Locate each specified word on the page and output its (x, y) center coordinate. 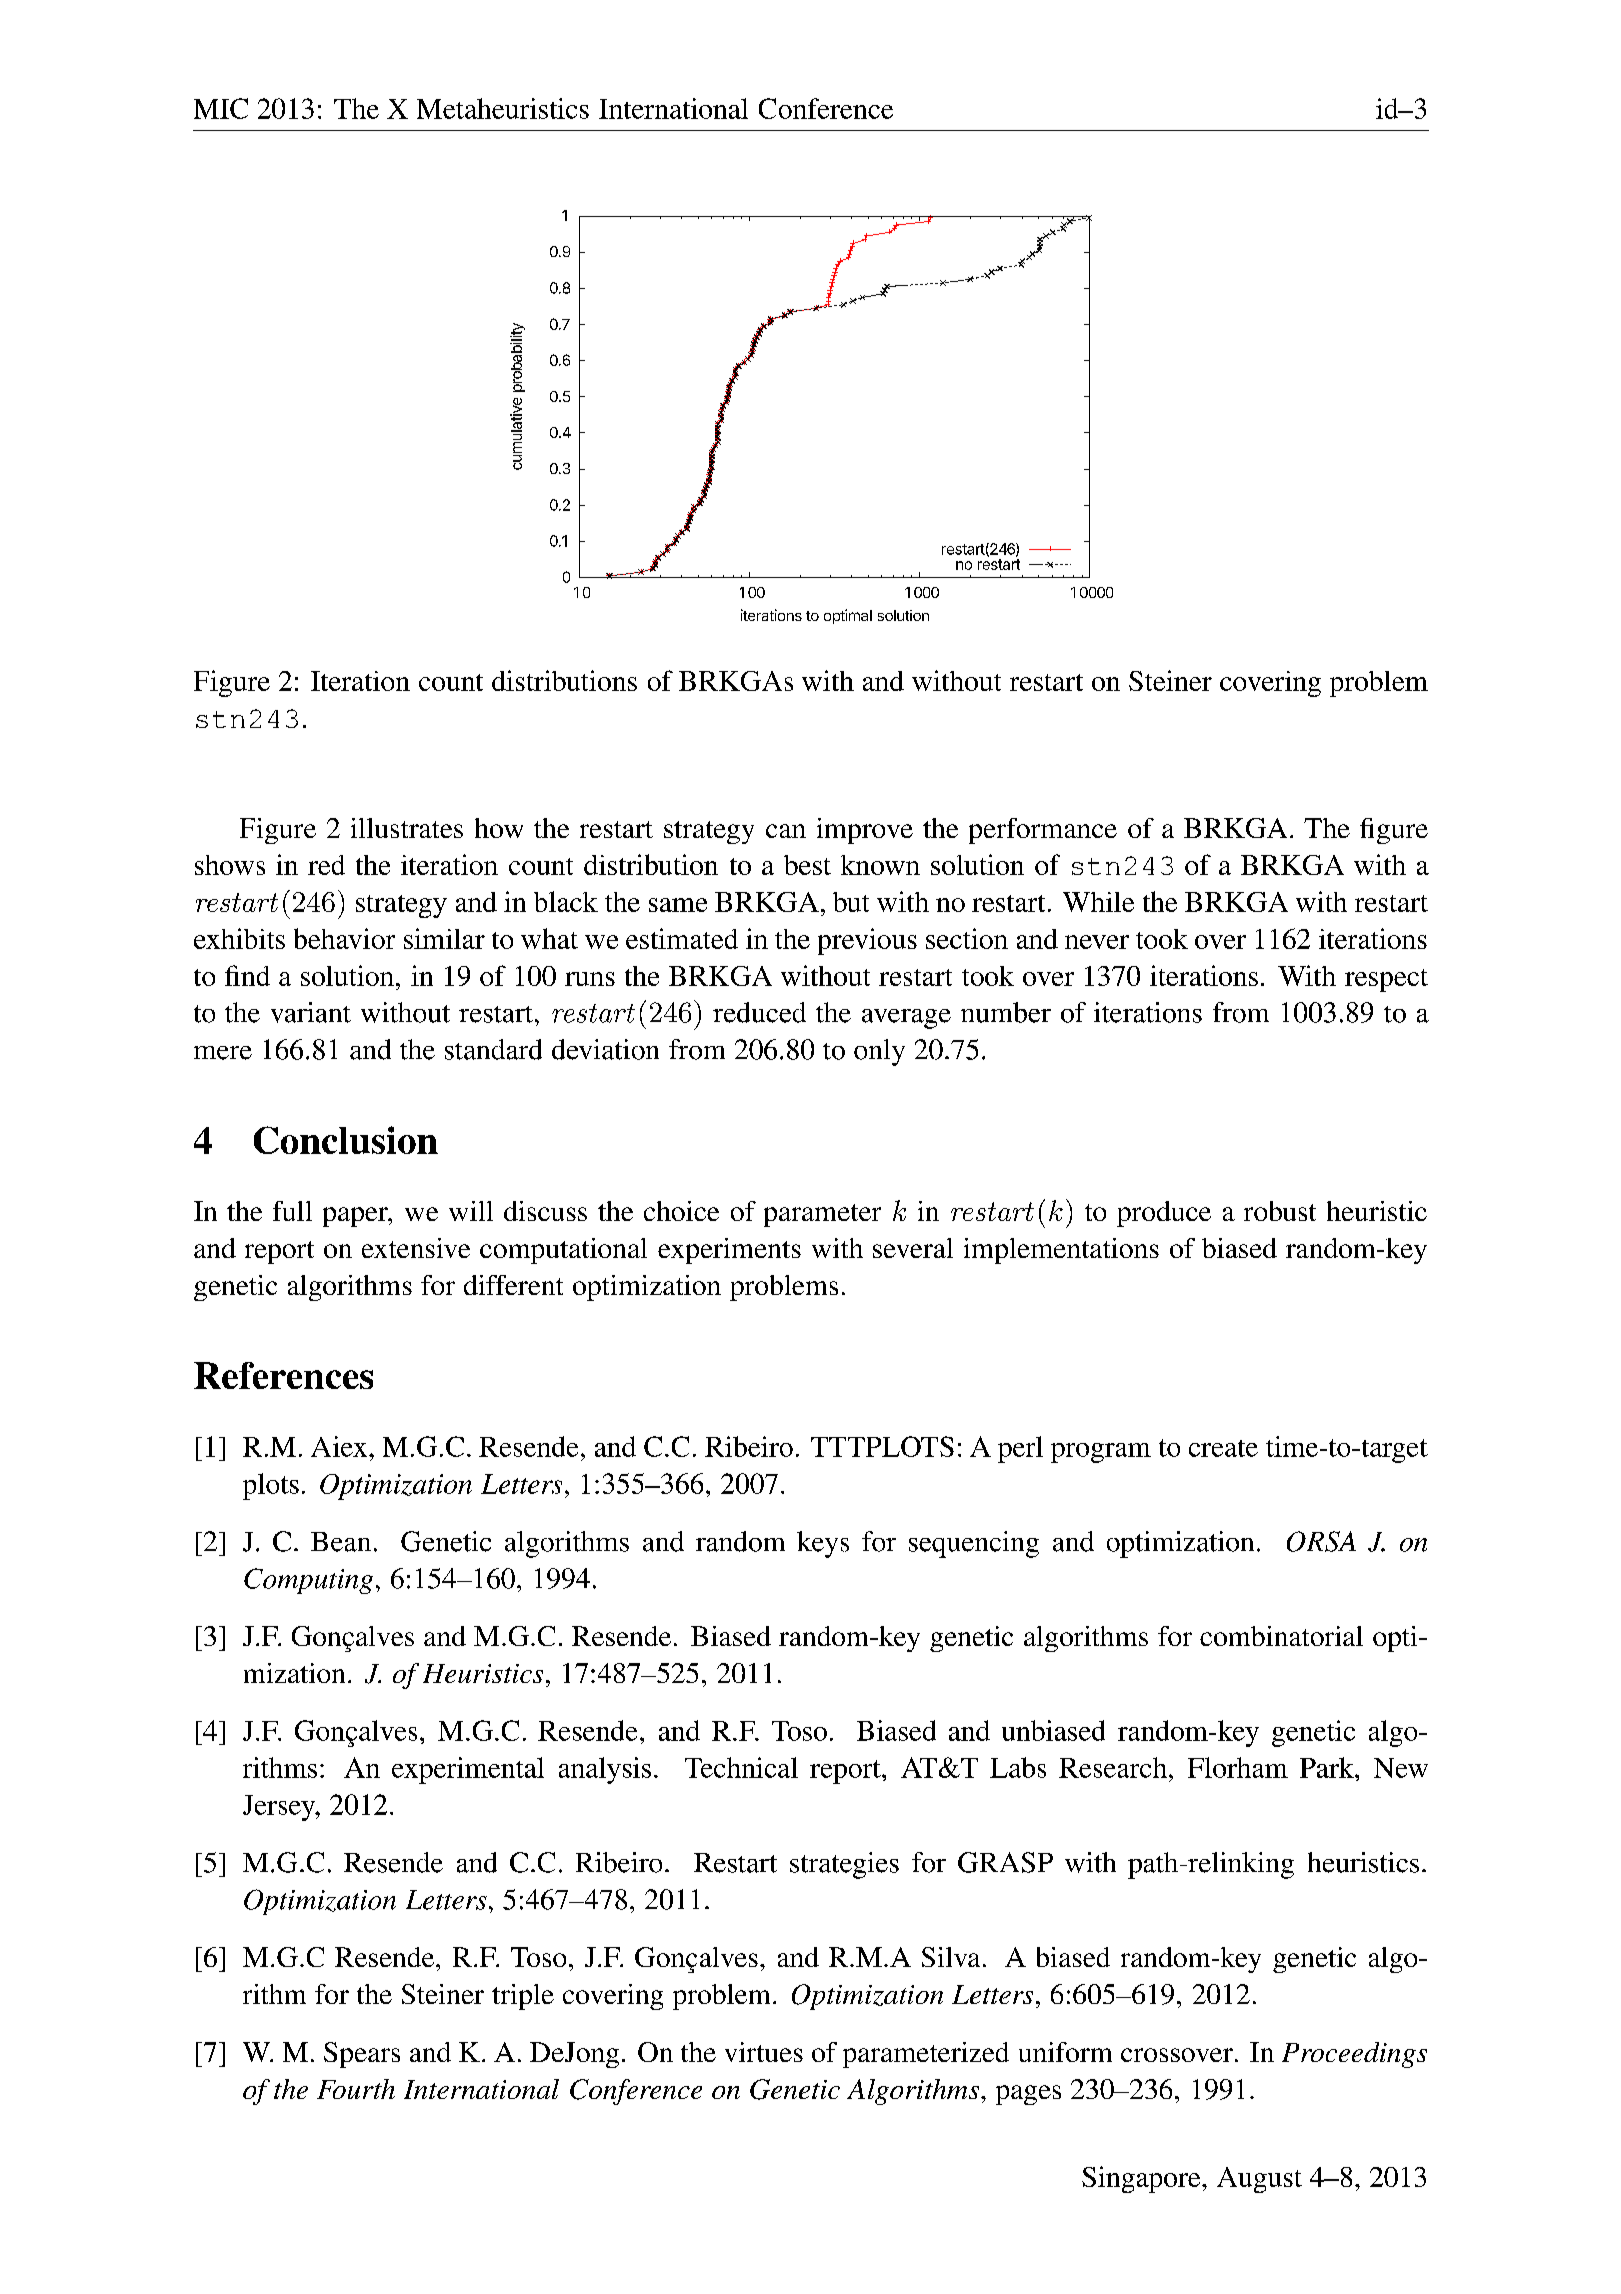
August (1259, 2180)
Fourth (356, 2089)
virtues (764, 2052)
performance (1043, 831)
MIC (221, 108)
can (786, 831)
